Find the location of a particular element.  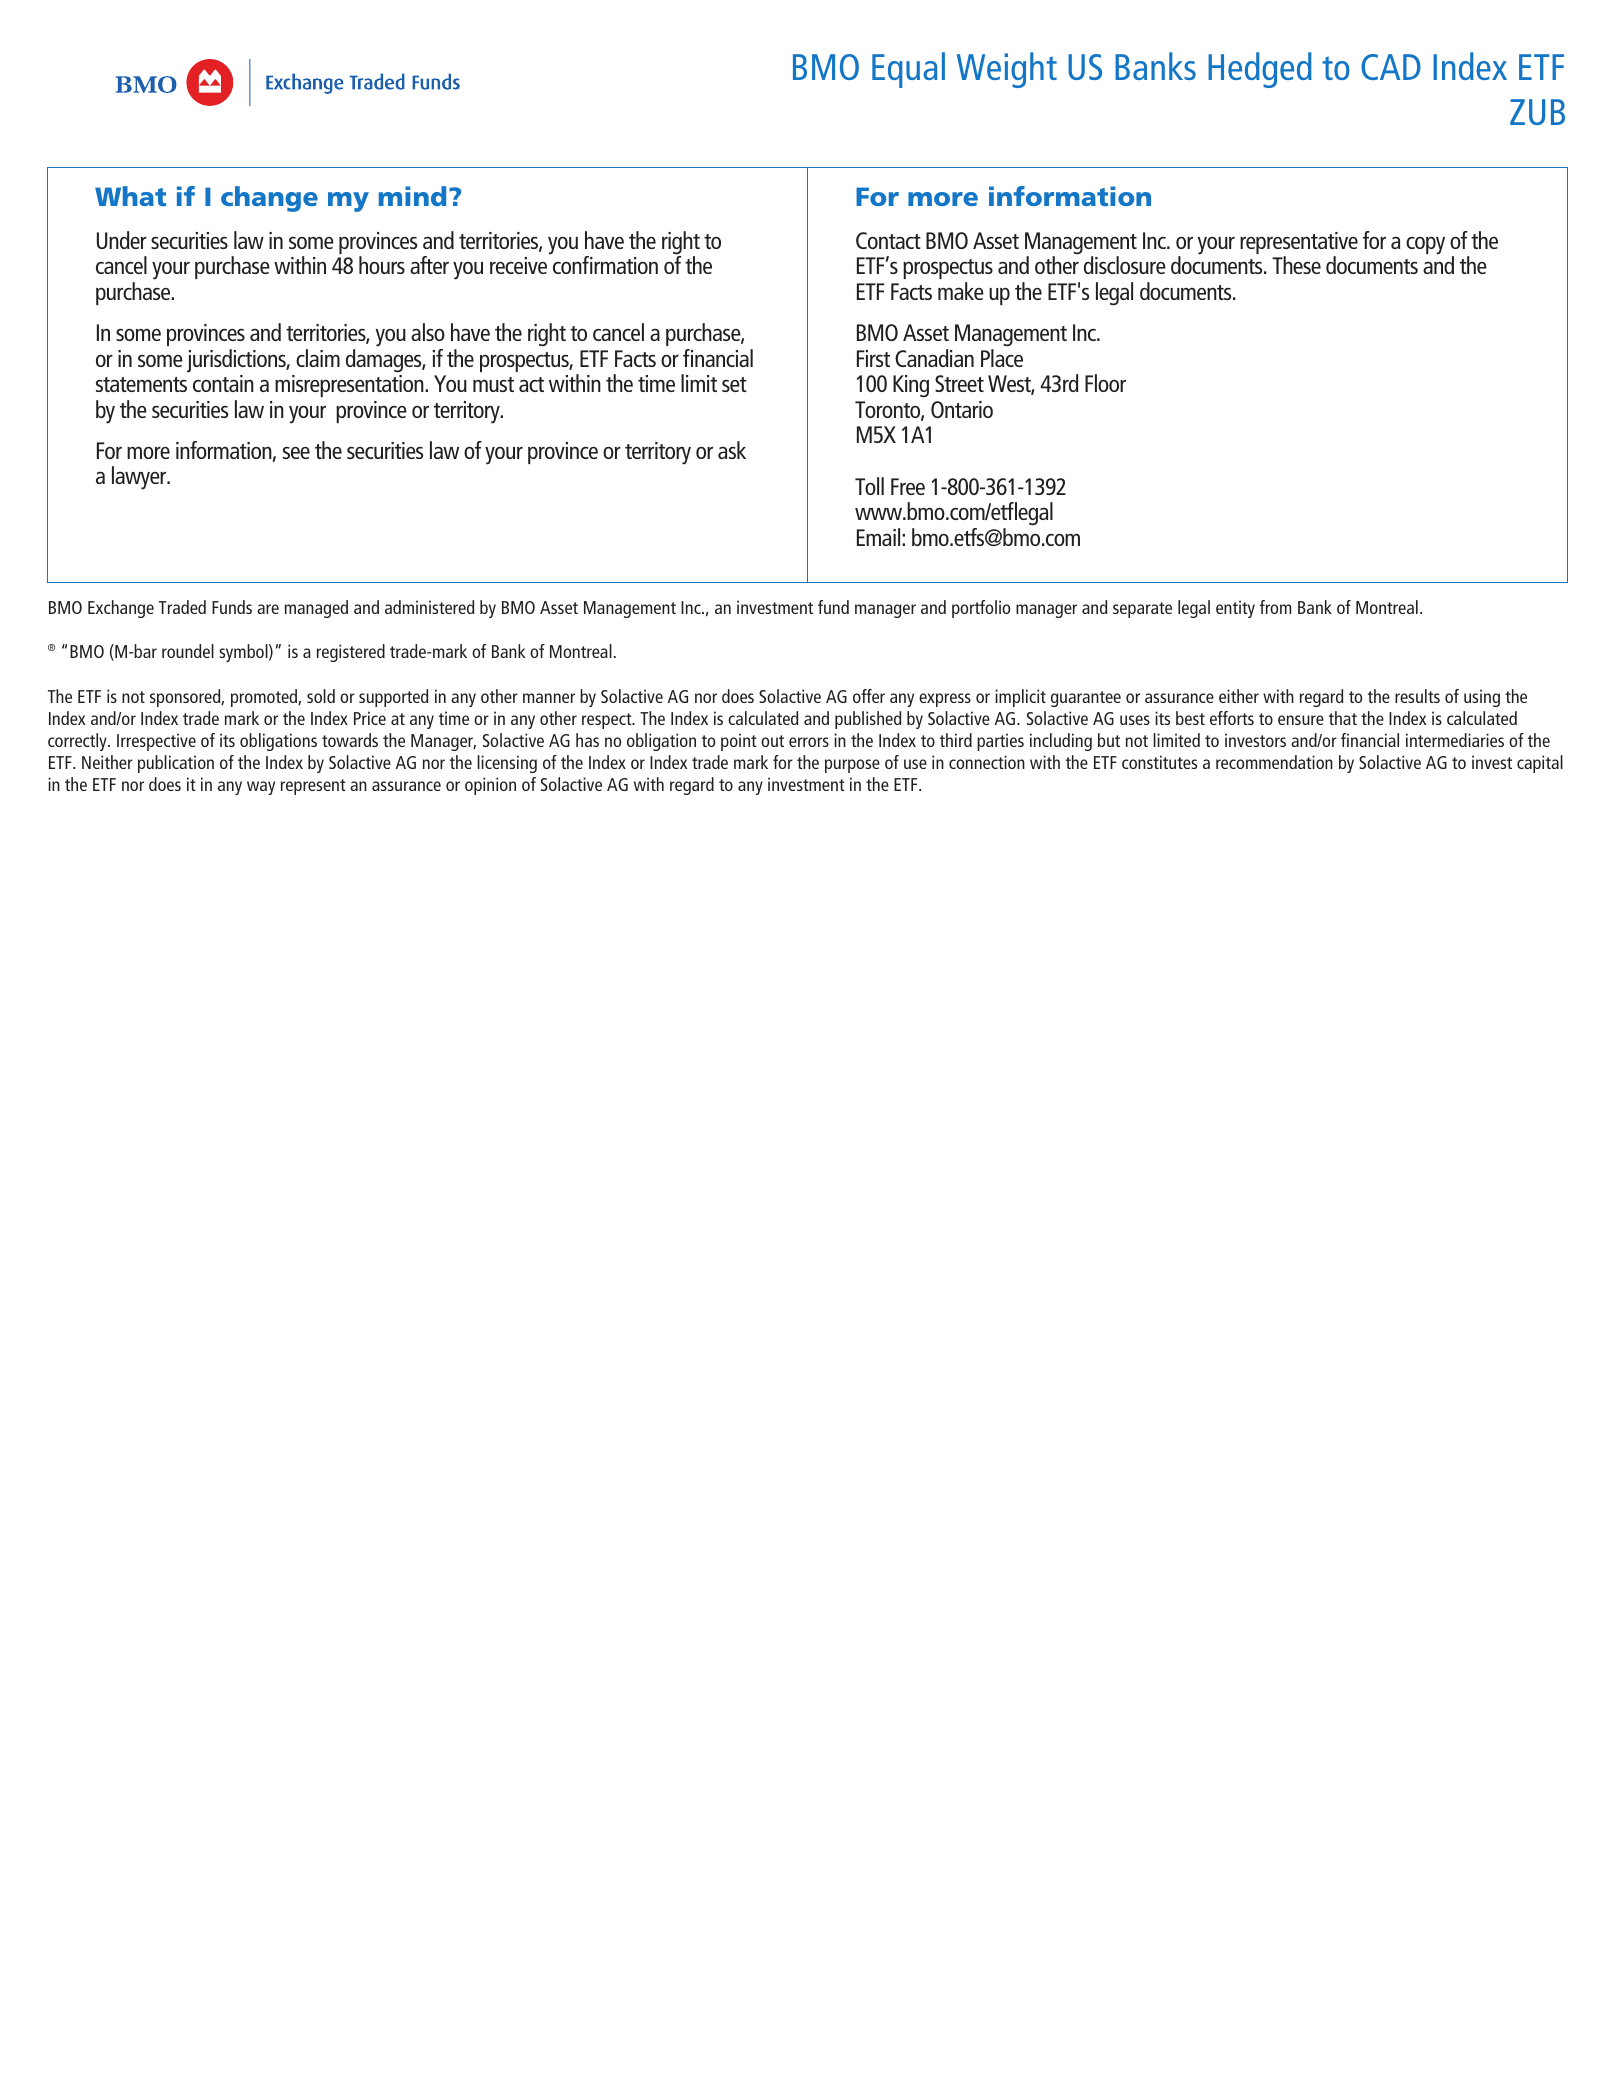

lawyer is located at coordinates (140, 478).
